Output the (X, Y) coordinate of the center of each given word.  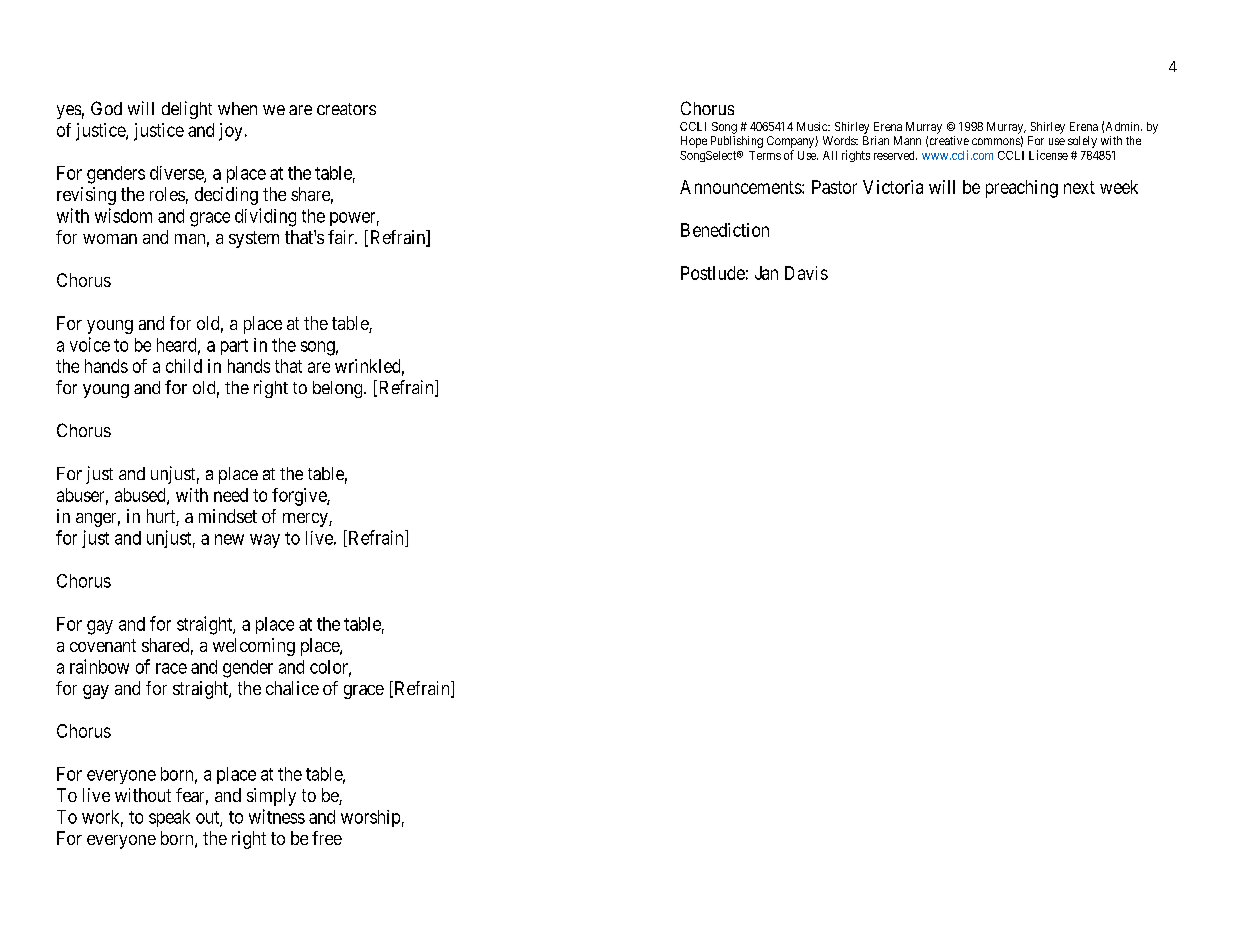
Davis (806, 273)
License (1048, 155)
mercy (306, 520)
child (184, 366)
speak (169, 818)
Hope (694, 142)
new (229, 539)
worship (370, 818)
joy (230, 132)
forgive (300, 497)
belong (339, 389)
